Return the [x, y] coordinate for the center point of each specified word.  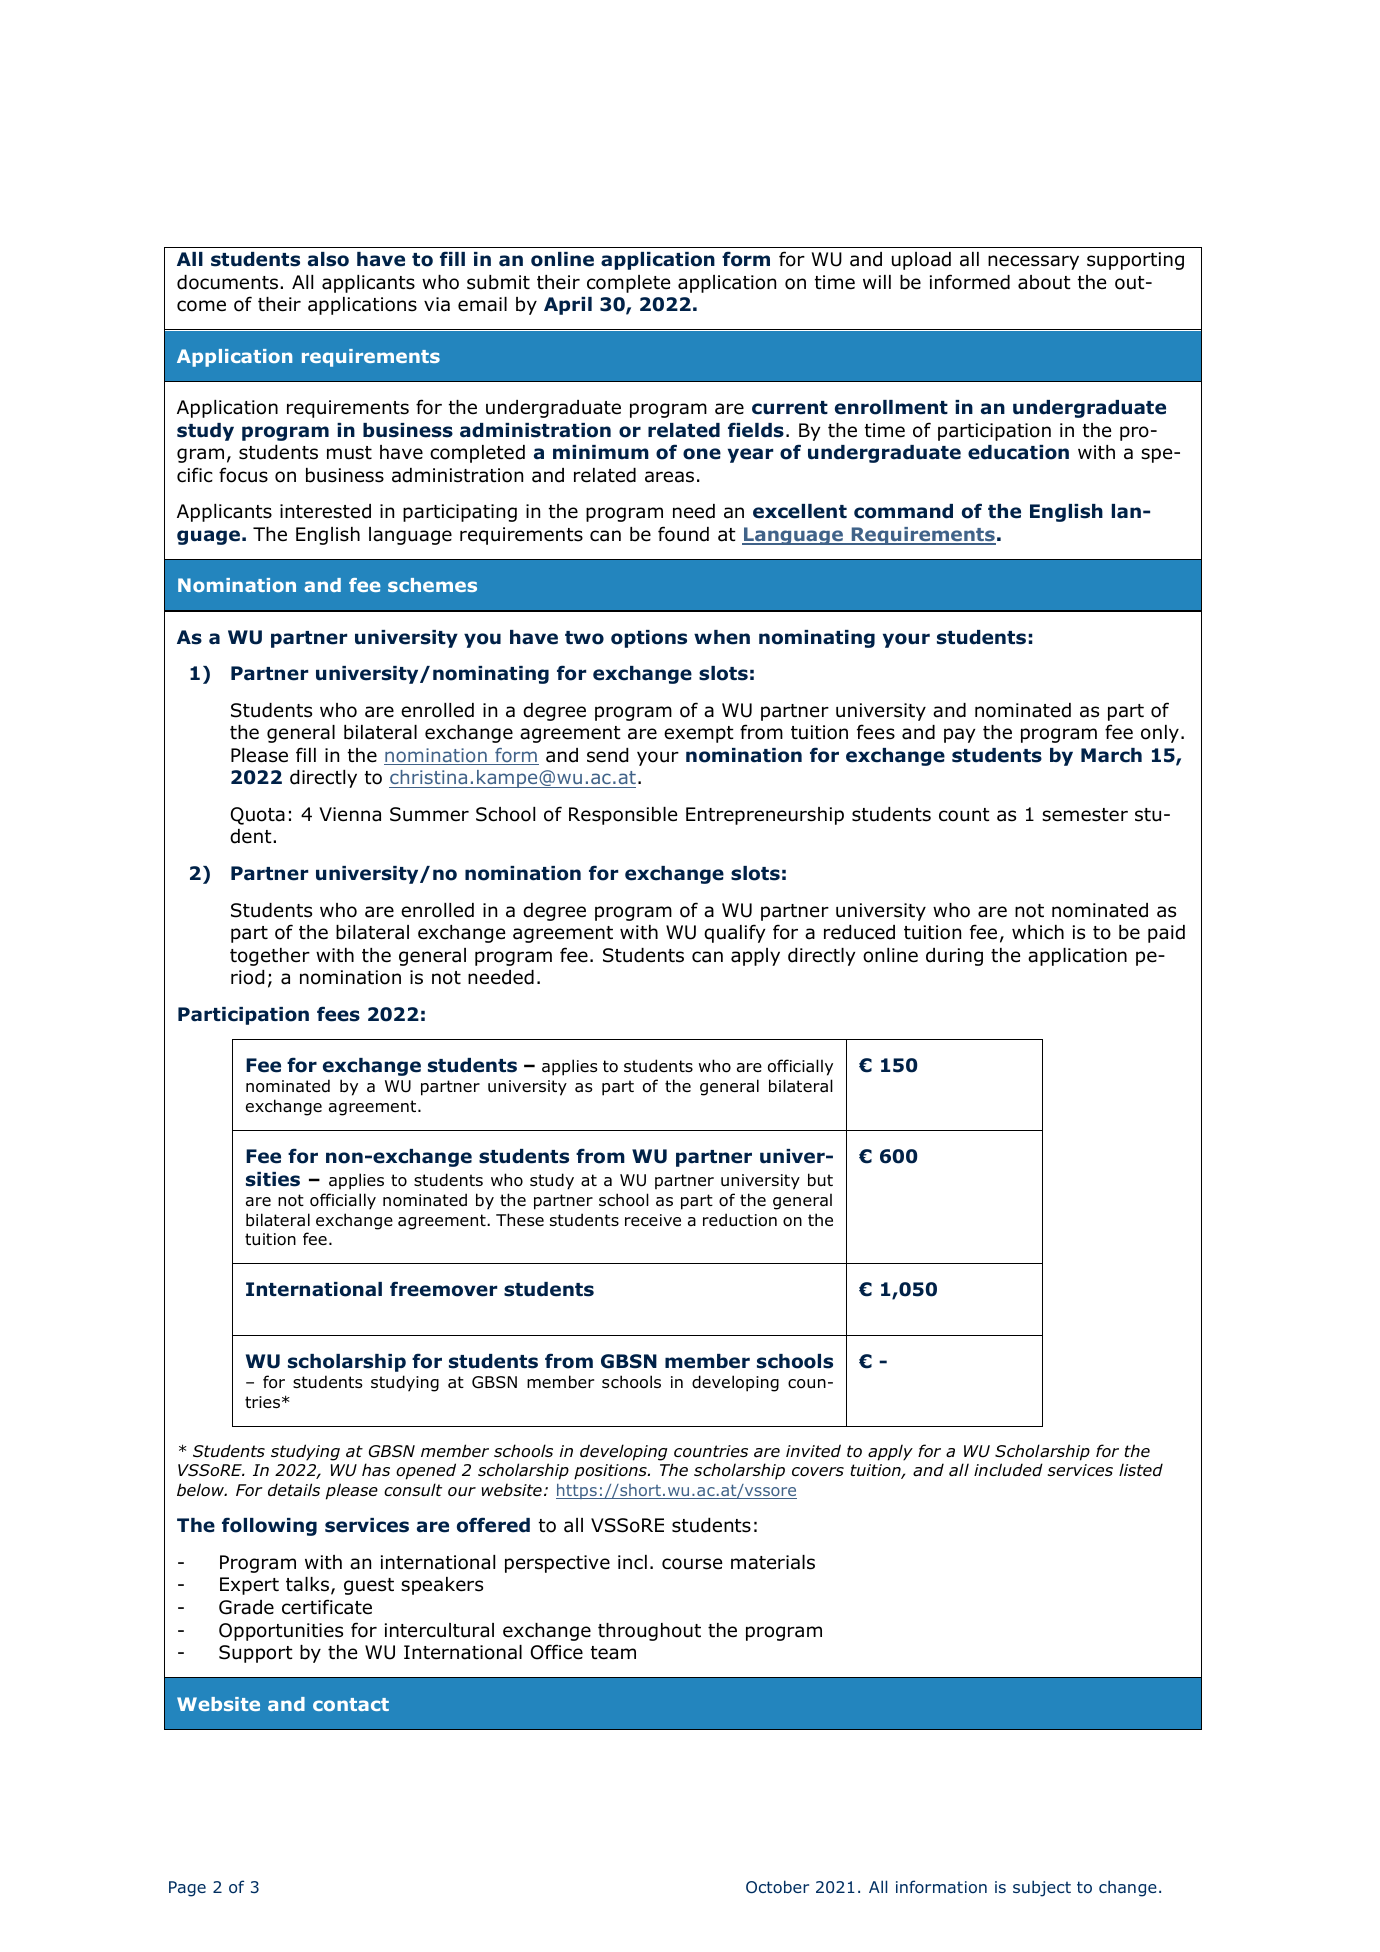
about [1044, 282]
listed [1141, 1470]
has [376, 1470]
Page [187, 1889]
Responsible [623, 816]
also [328, 259]
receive [653, 1220]
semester [1085, 815]
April [568, 306]
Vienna [350, 814]
